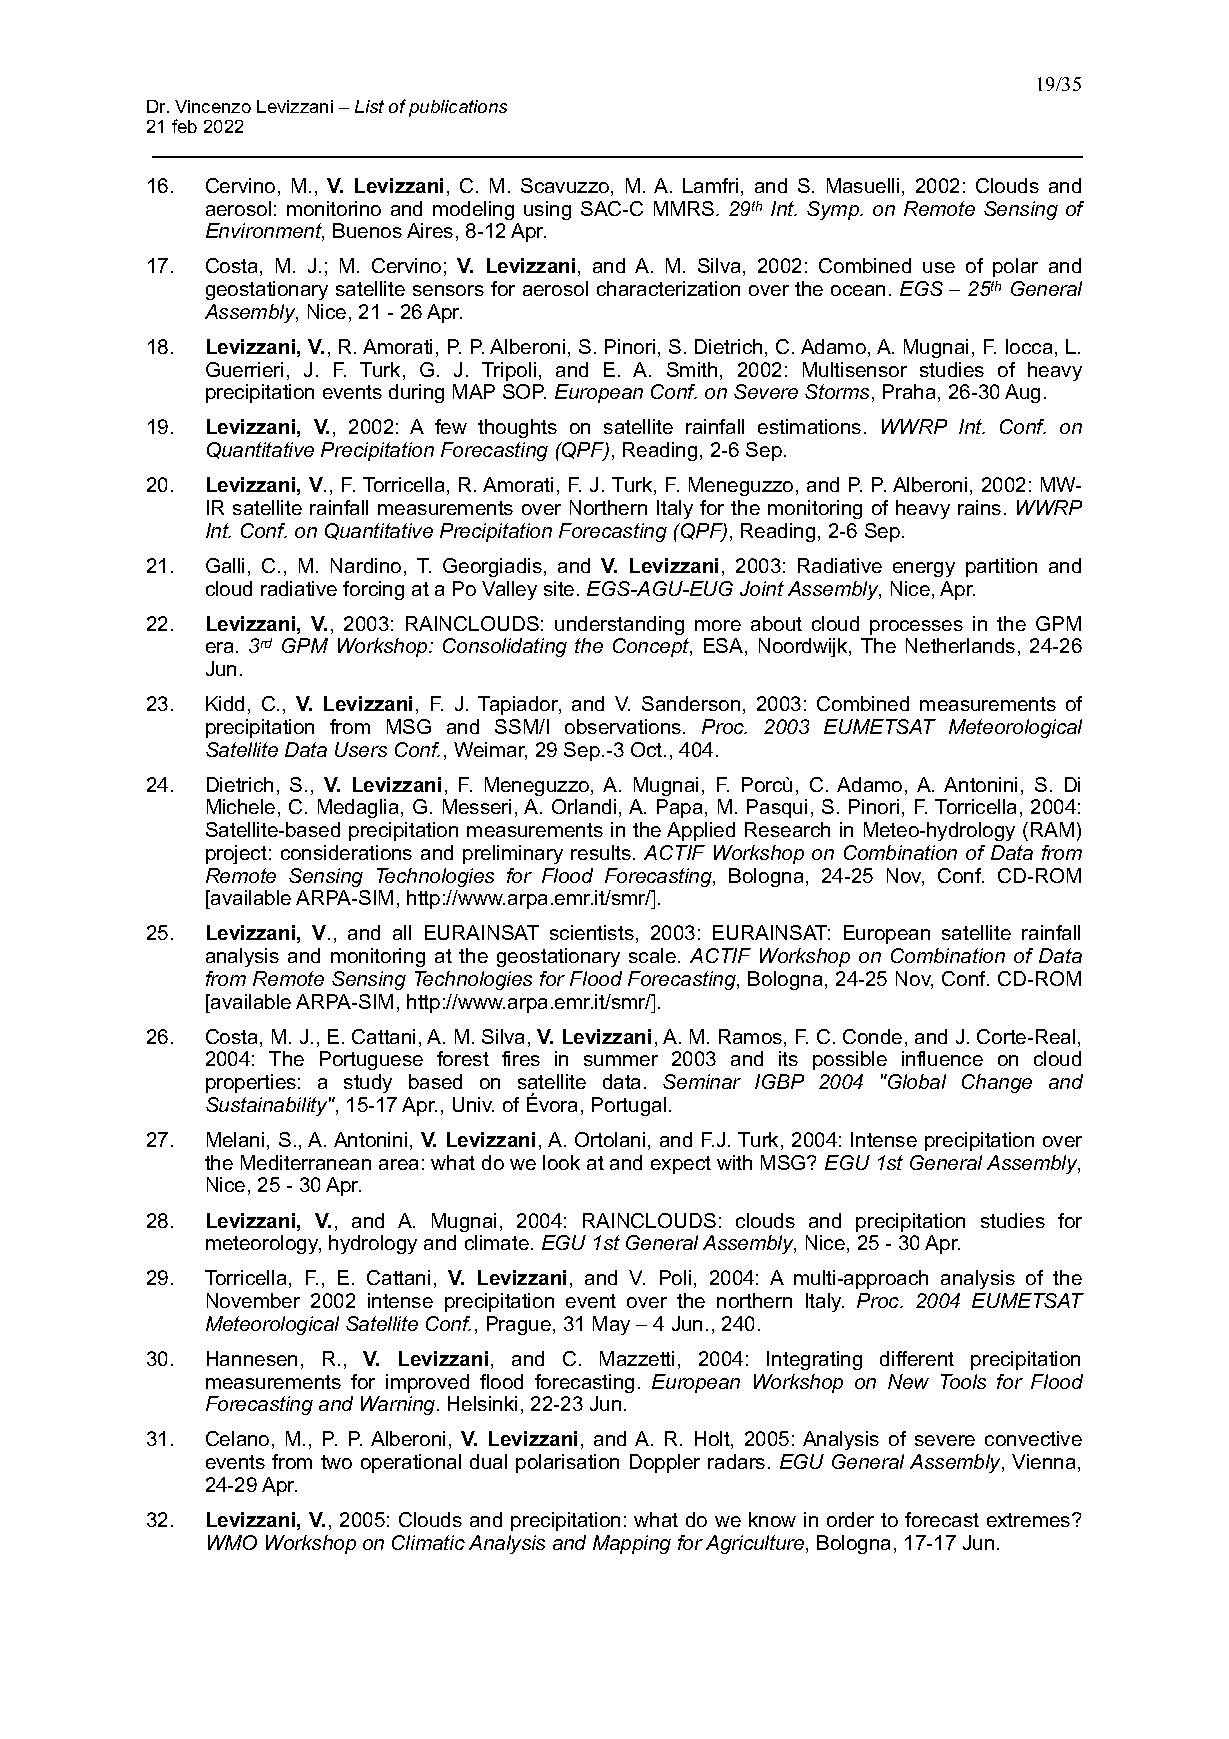 The height and width of the screenshot is (1739, 1229). Describe the element at coordinates (336, 1462) in the screenshot. I see `two` at that location.
